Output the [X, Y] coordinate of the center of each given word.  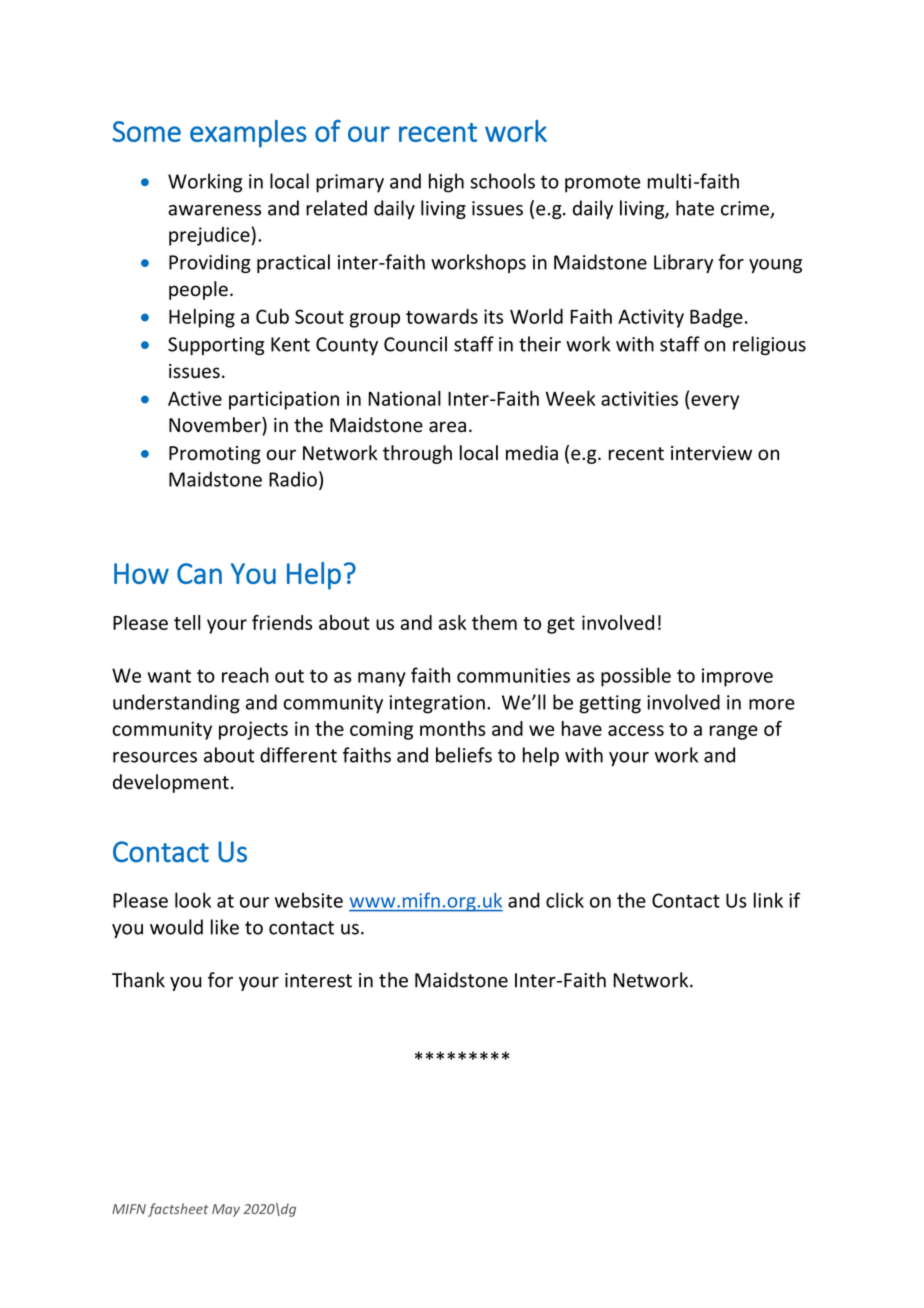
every [715, 402]
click [565, 900]
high [446, 183]
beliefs [464, 755]
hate [695, 208]
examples [248, 134]
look [193, 900]
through [417, 454]
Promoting [215, 455]
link [768, 900]
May [226, 1210]
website [309, 900]
